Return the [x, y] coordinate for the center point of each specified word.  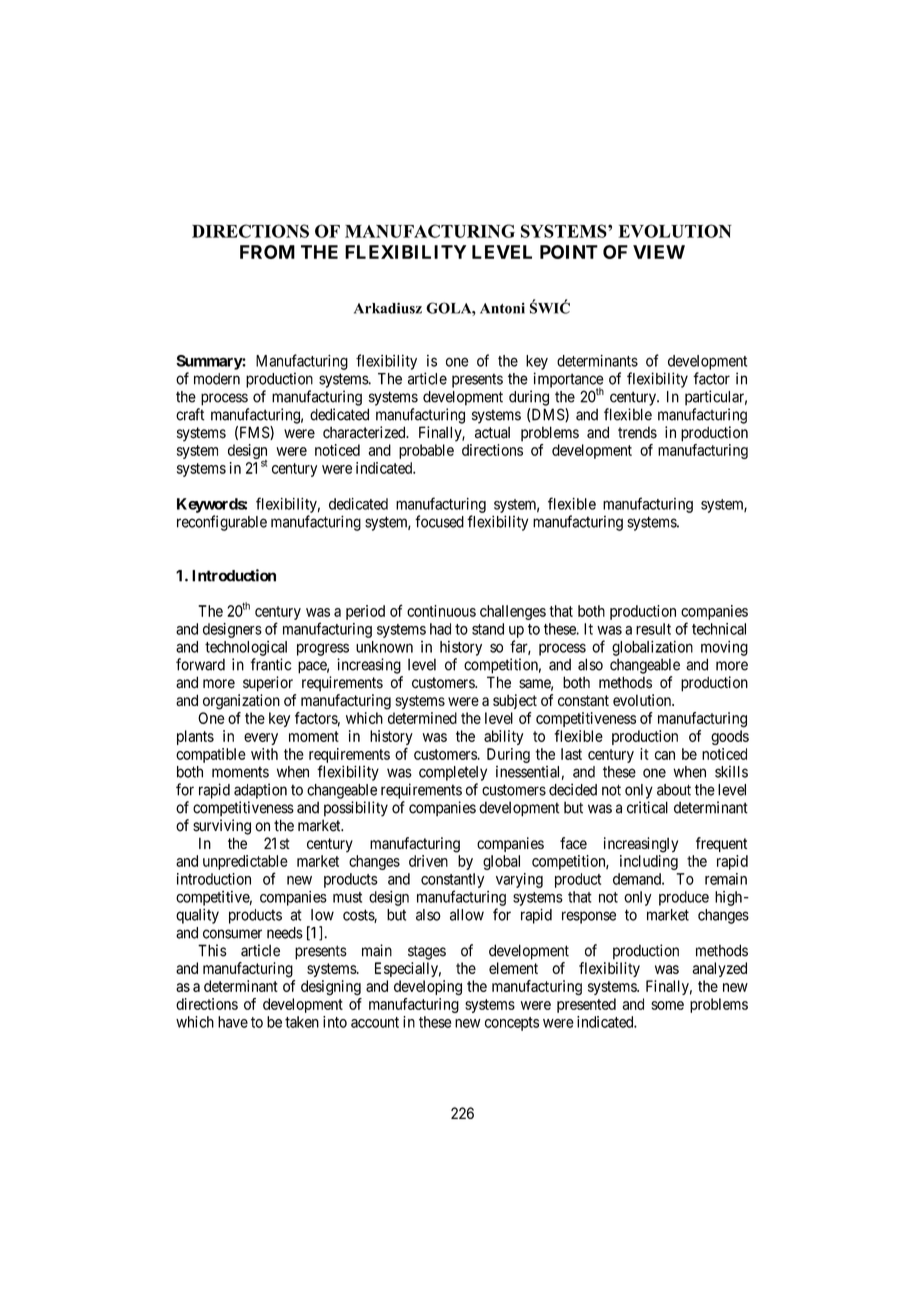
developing [428, 988]
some [667, 1005]
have [233, 1022]
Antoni [502, 308]
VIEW [659, 252]
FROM [267, 252]
